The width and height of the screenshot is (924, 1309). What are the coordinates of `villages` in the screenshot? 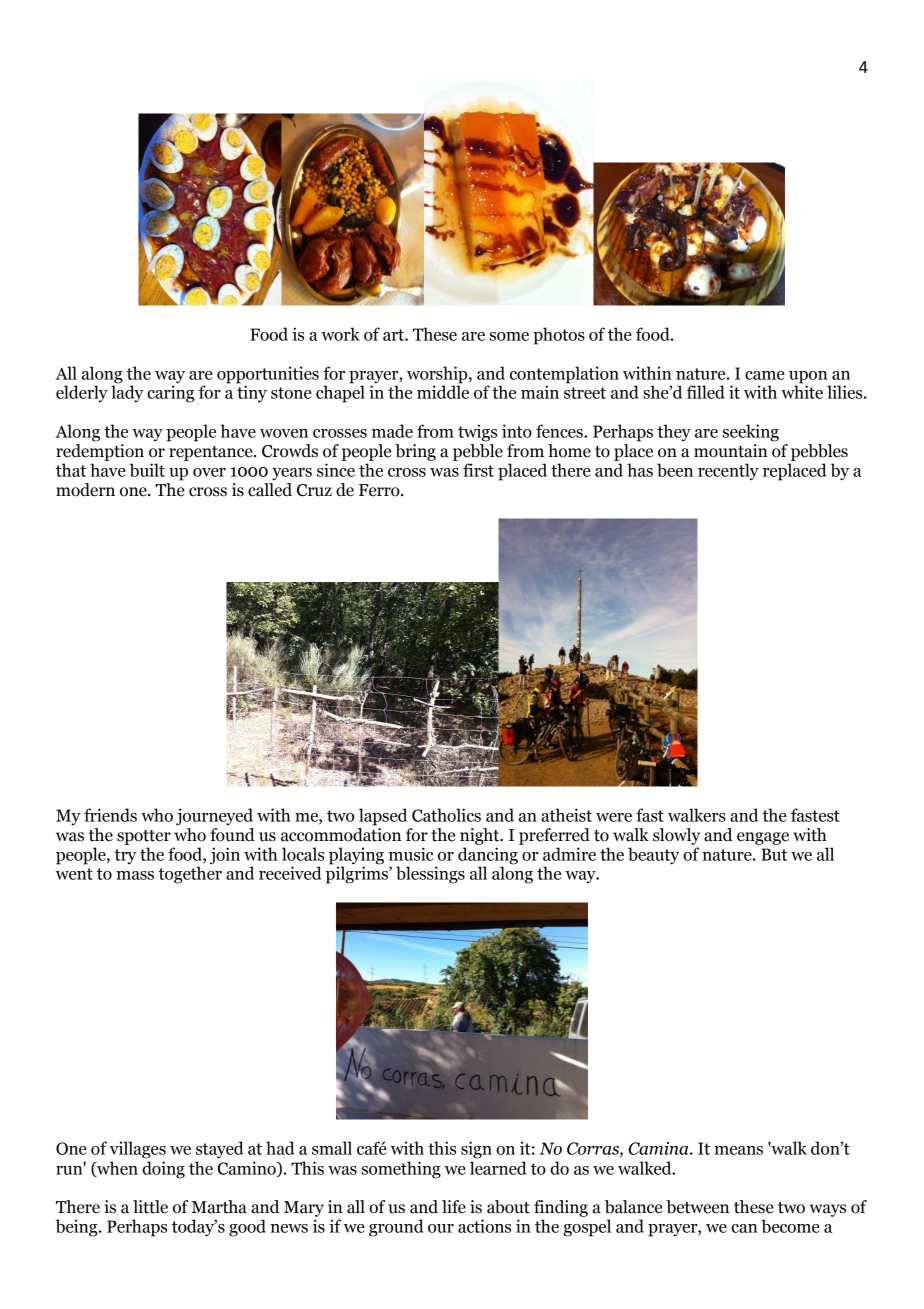 It's located at (137, 1150).
